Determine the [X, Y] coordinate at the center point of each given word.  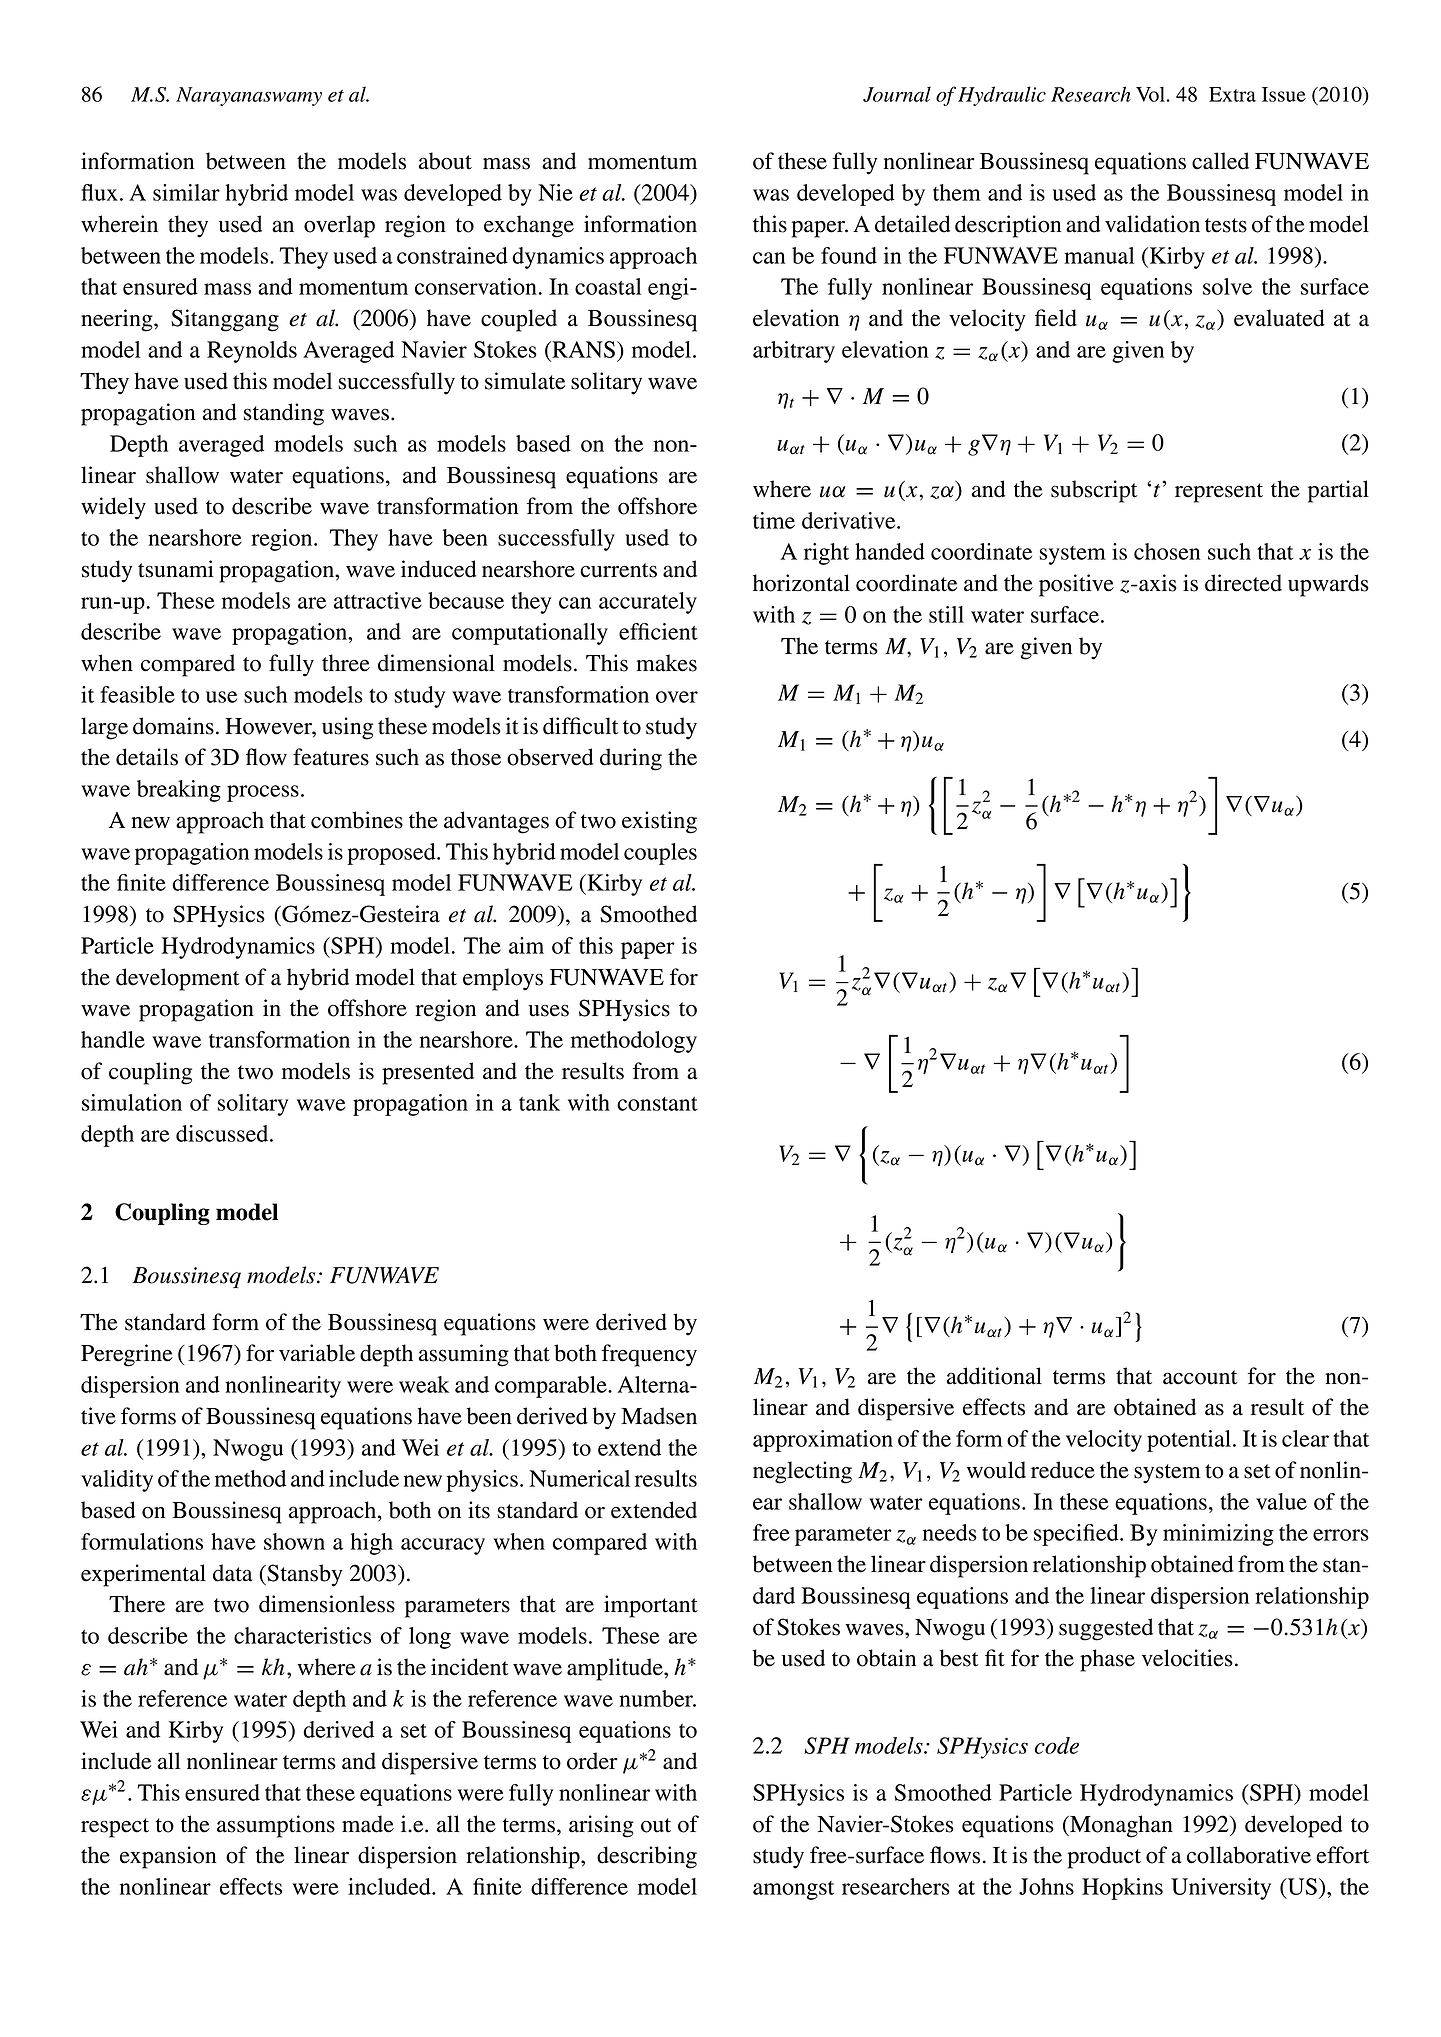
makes [666, 663]
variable [317, 1353]
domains [173, 726]
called [1220, 161]
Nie [555, 192]
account [1200, 1377]
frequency [649, 1355]
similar [186, 192]
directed [1243, 583]
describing [647, 1857]
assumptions [276, 1826]
